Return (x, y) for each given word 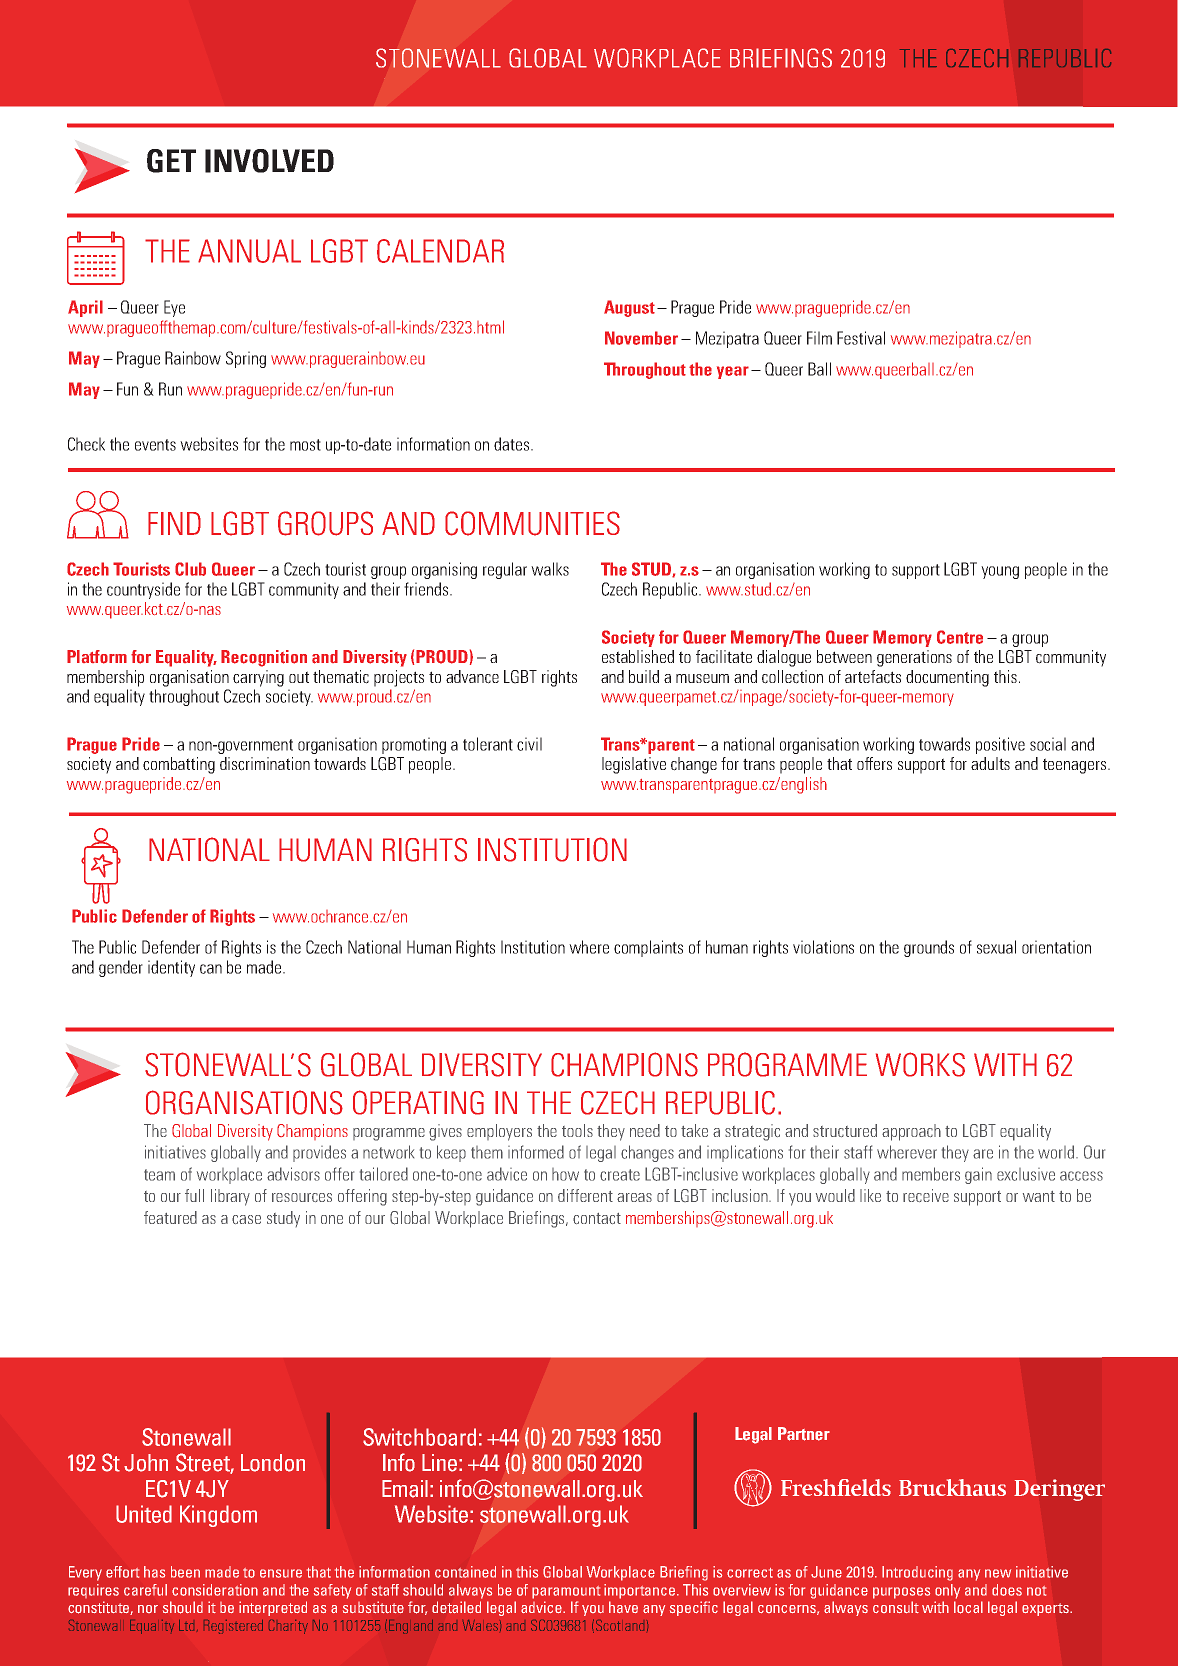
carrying (258, 678)
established (638, 656)
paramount (566, 1592)
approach (911, 1132)
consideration (215, 1590)
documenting (947, 678)
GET (171, 161)
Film (819, 338)
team (159, 1175)
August (629, 308)
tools (577, 1130)
